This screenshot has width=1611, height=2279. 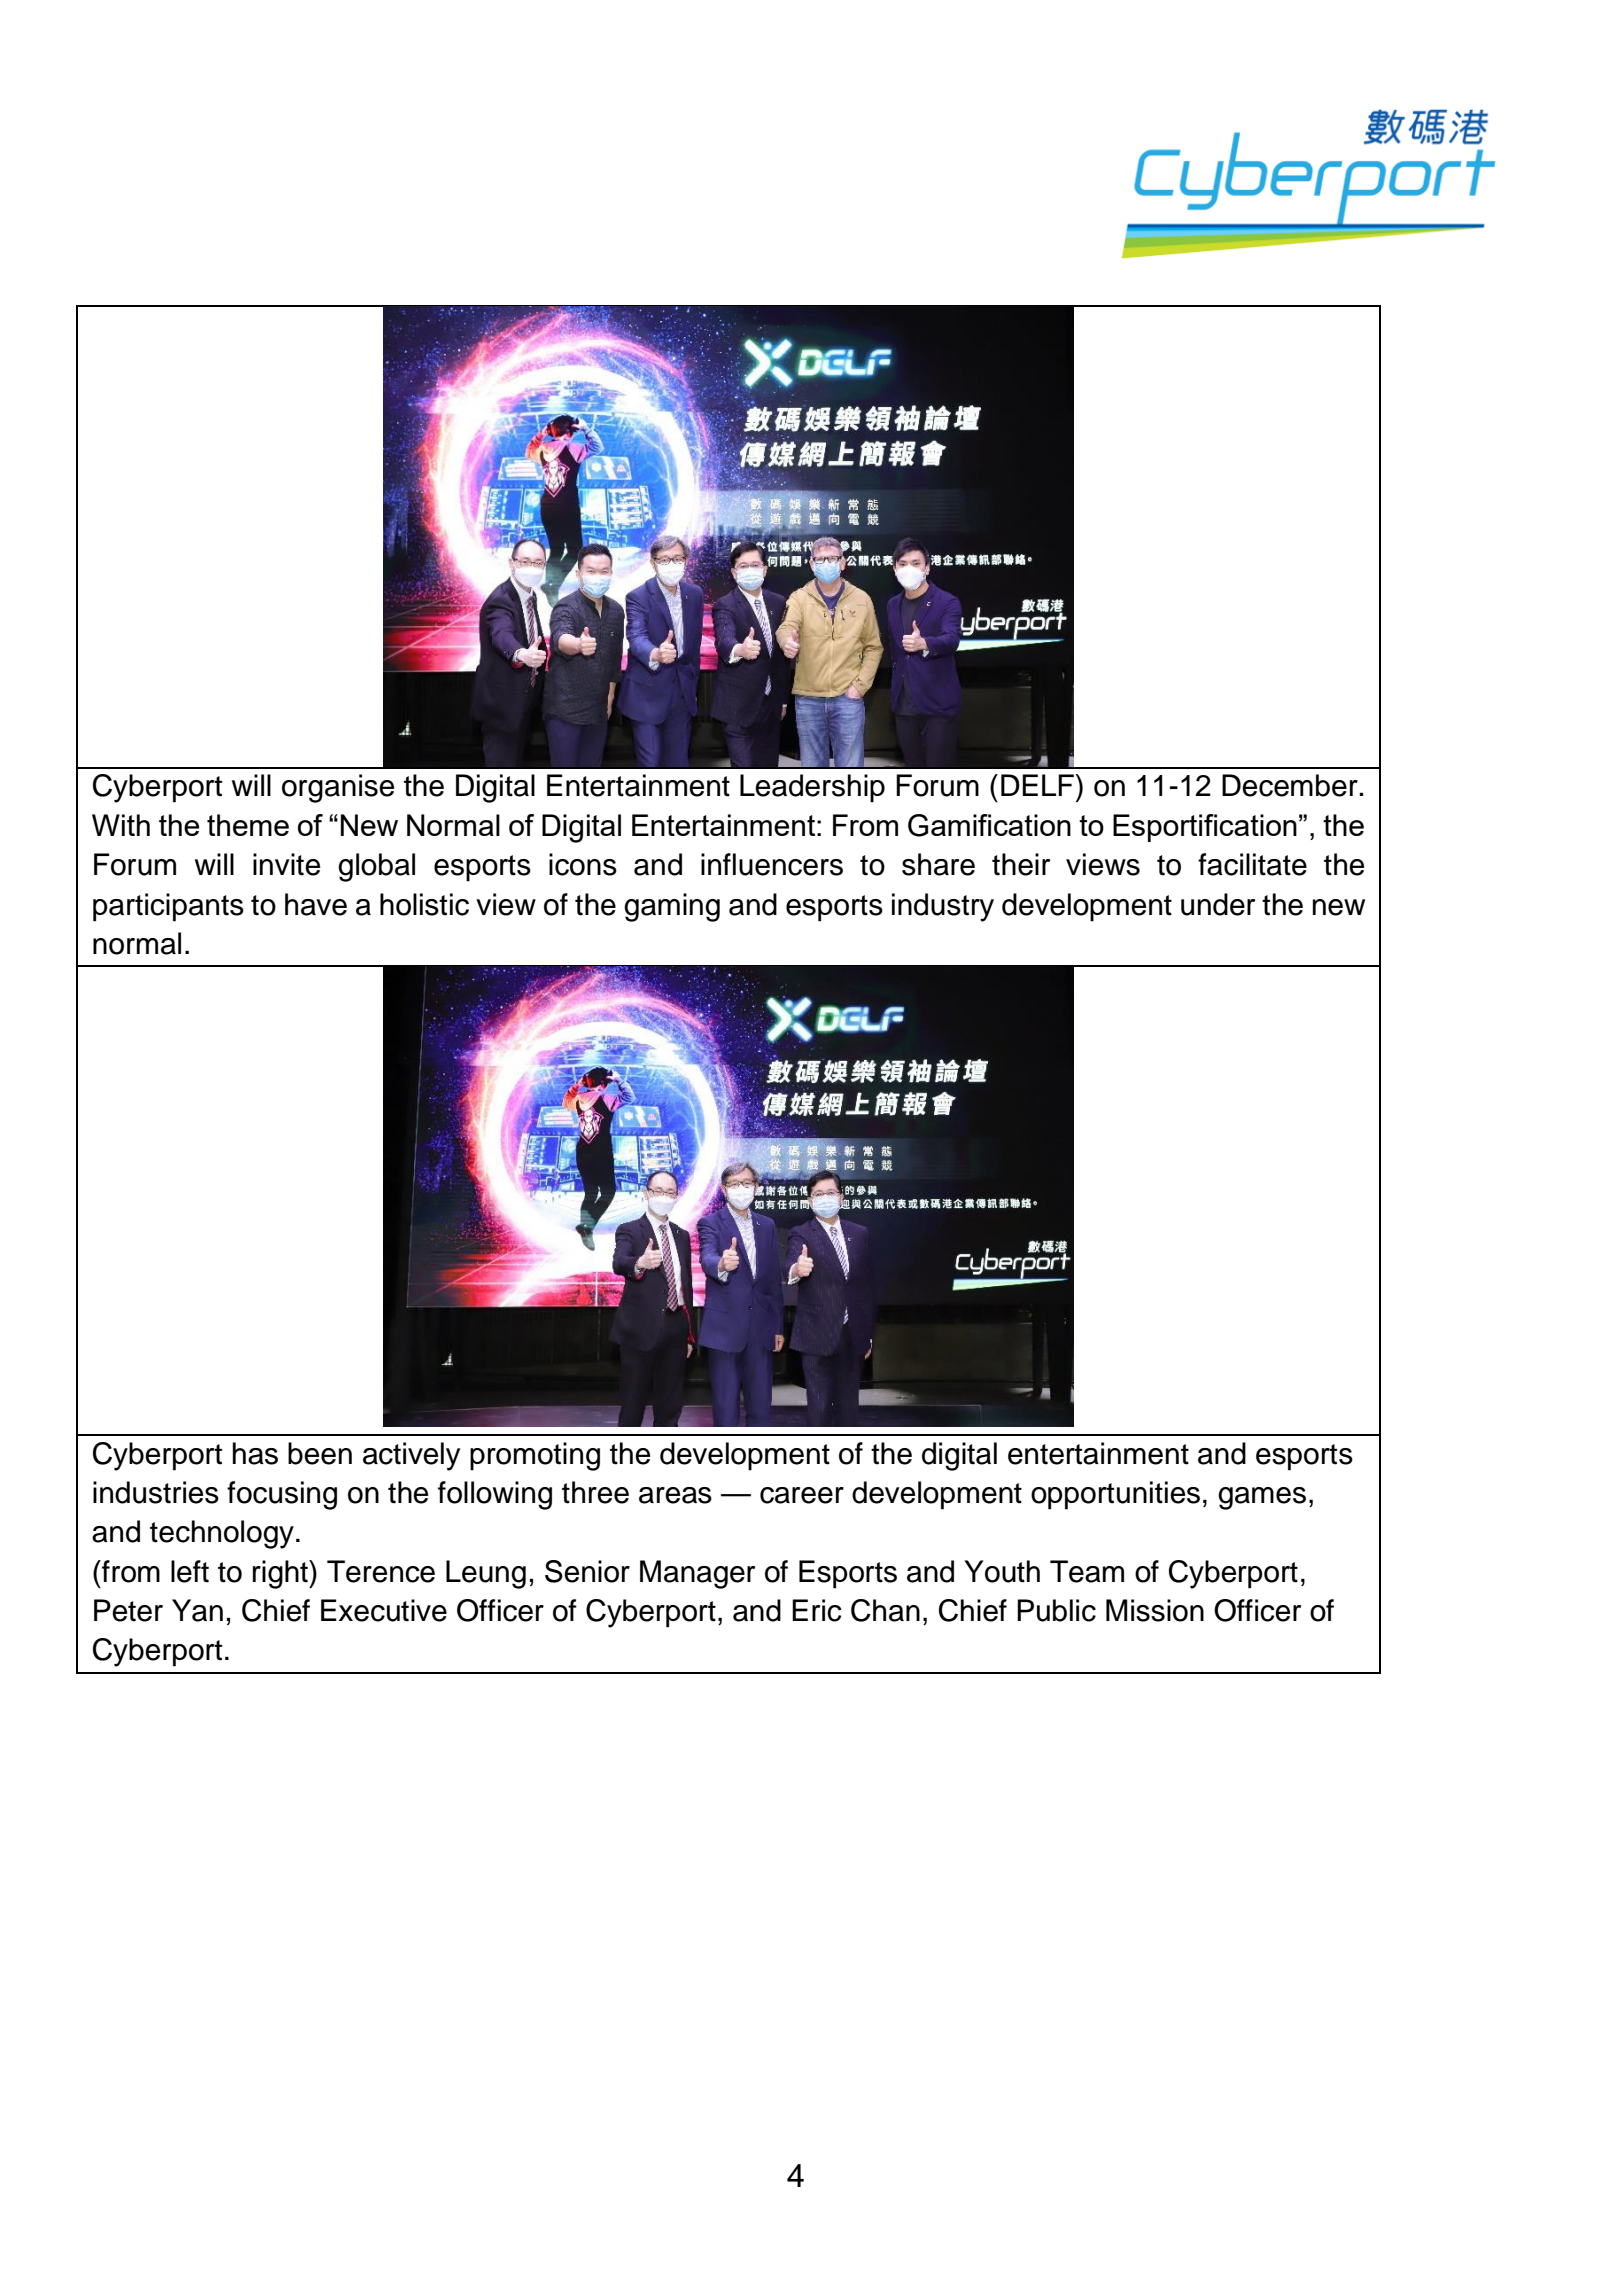 What do you see at coordinates (320, 1453) in the screenshot?
I see `been` at bounding box center [320, 1453].
